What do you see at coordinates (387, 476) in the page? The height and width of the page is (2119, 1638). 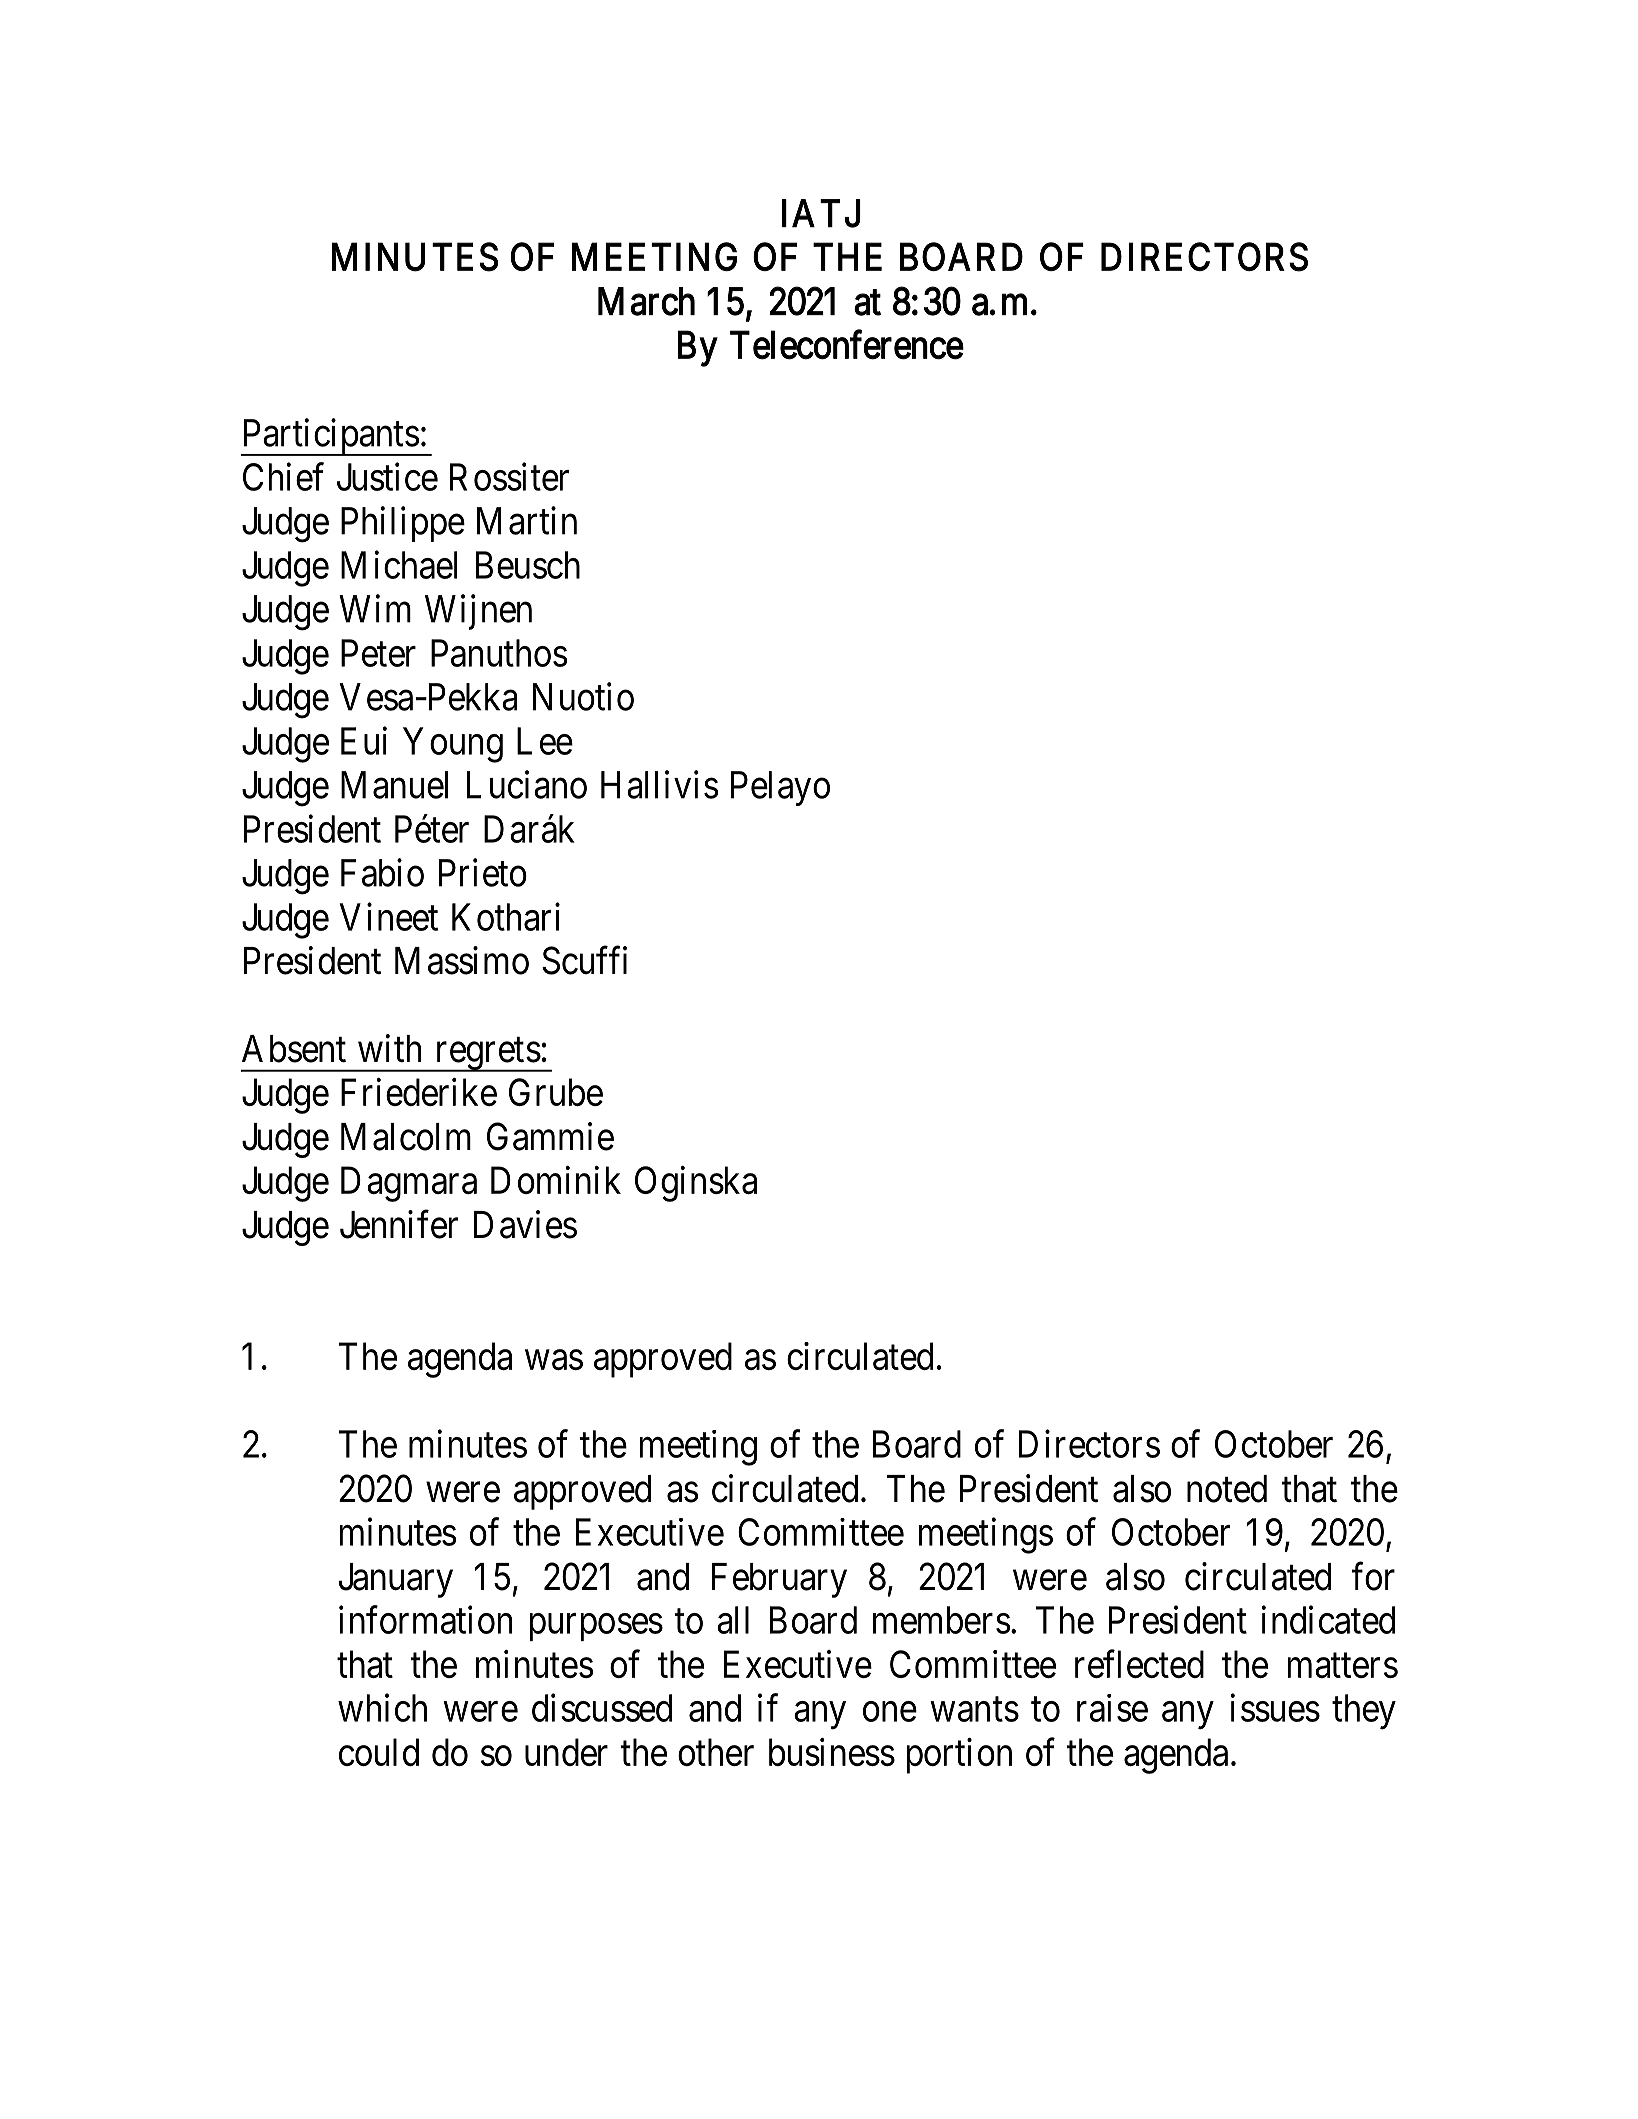 I see `Justice` at bounding box center [387, 476].
